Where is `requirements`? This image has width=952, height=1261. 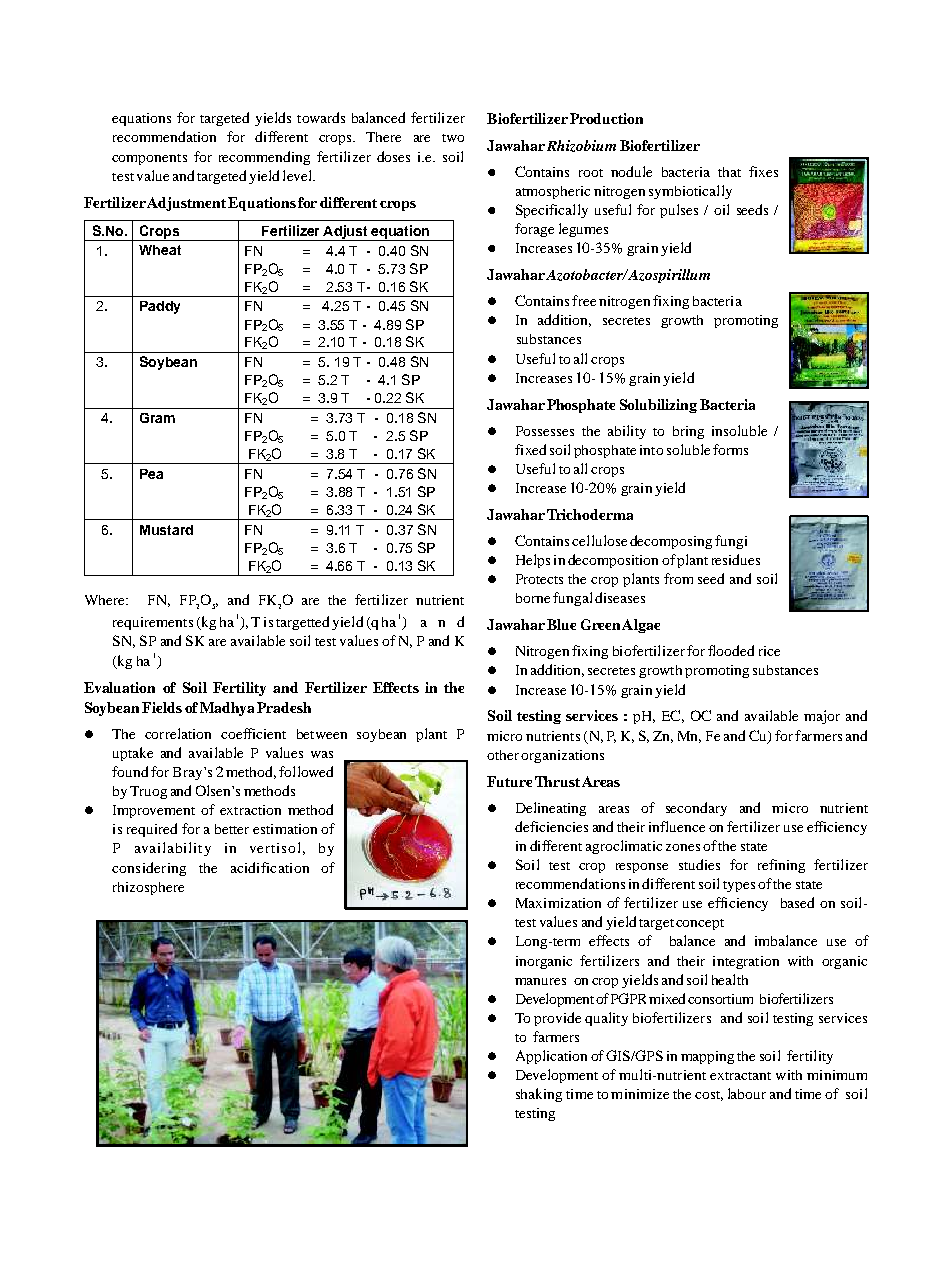 requirements is located at coordinates (153, 623).
